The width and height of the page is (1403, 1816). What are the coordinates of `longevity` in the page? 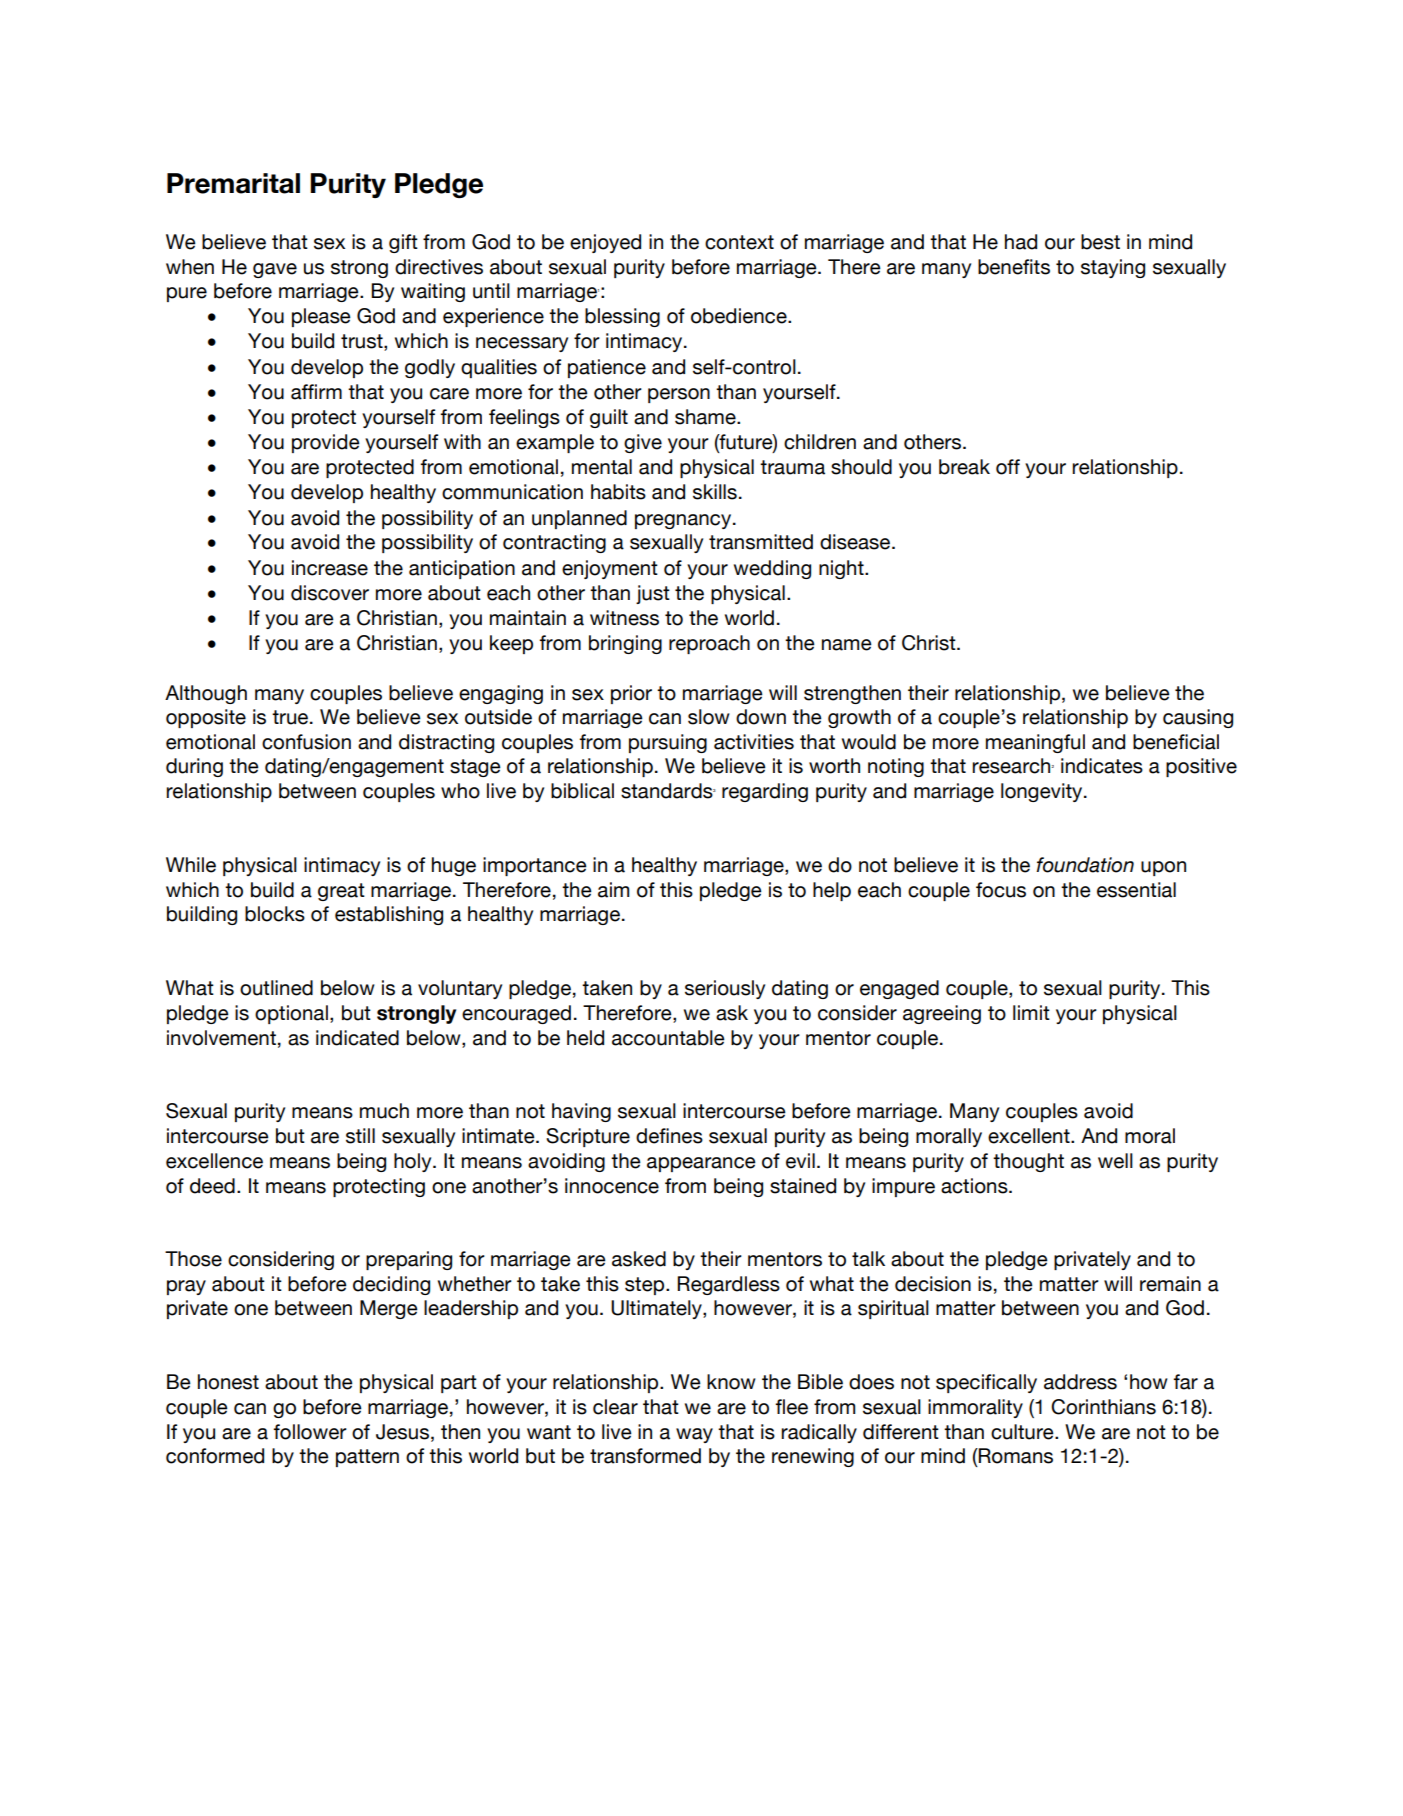 It's located at (1043, 792).
